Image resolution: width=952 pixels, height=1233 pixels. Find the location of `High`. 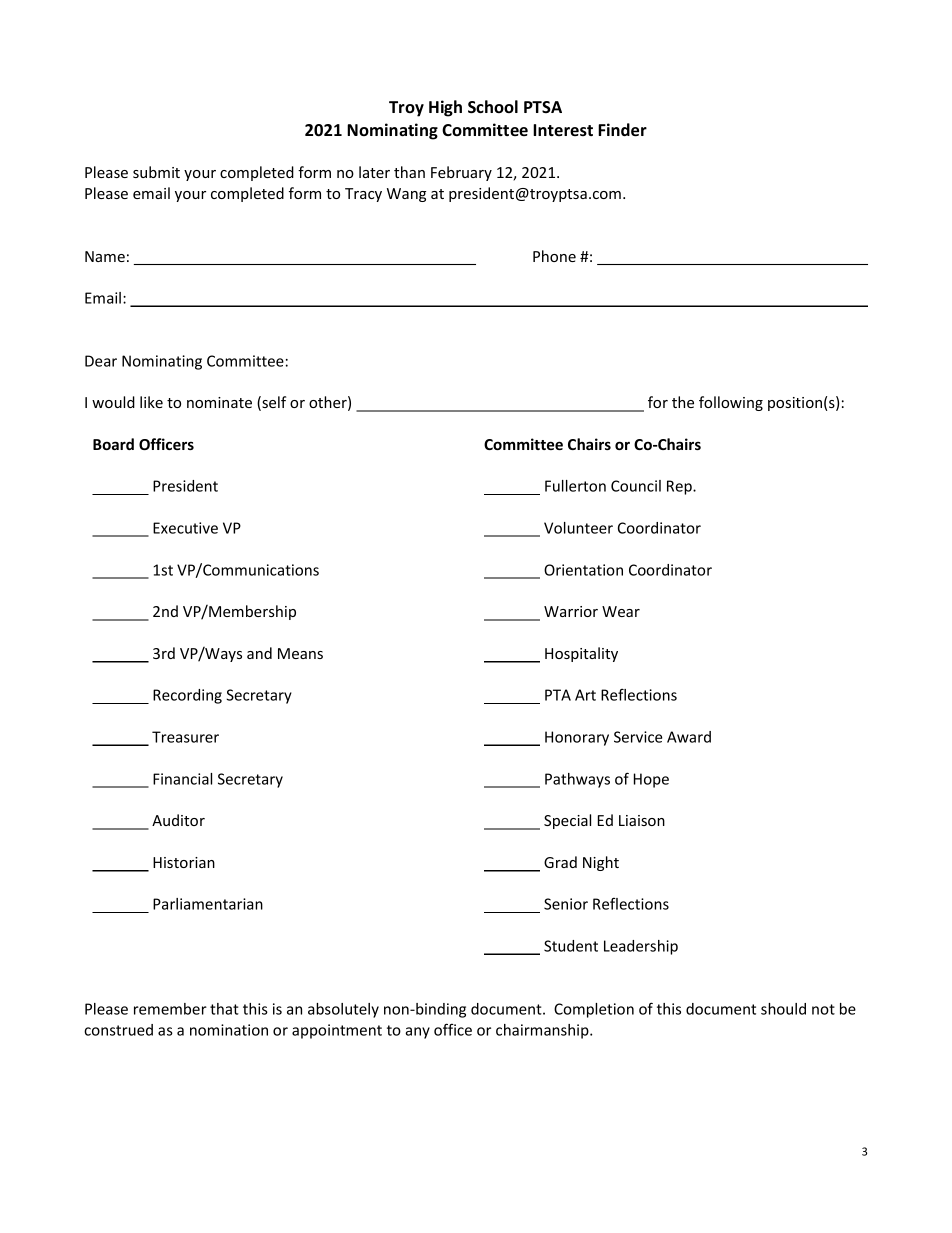

High is located at coordinates (445, 108).
